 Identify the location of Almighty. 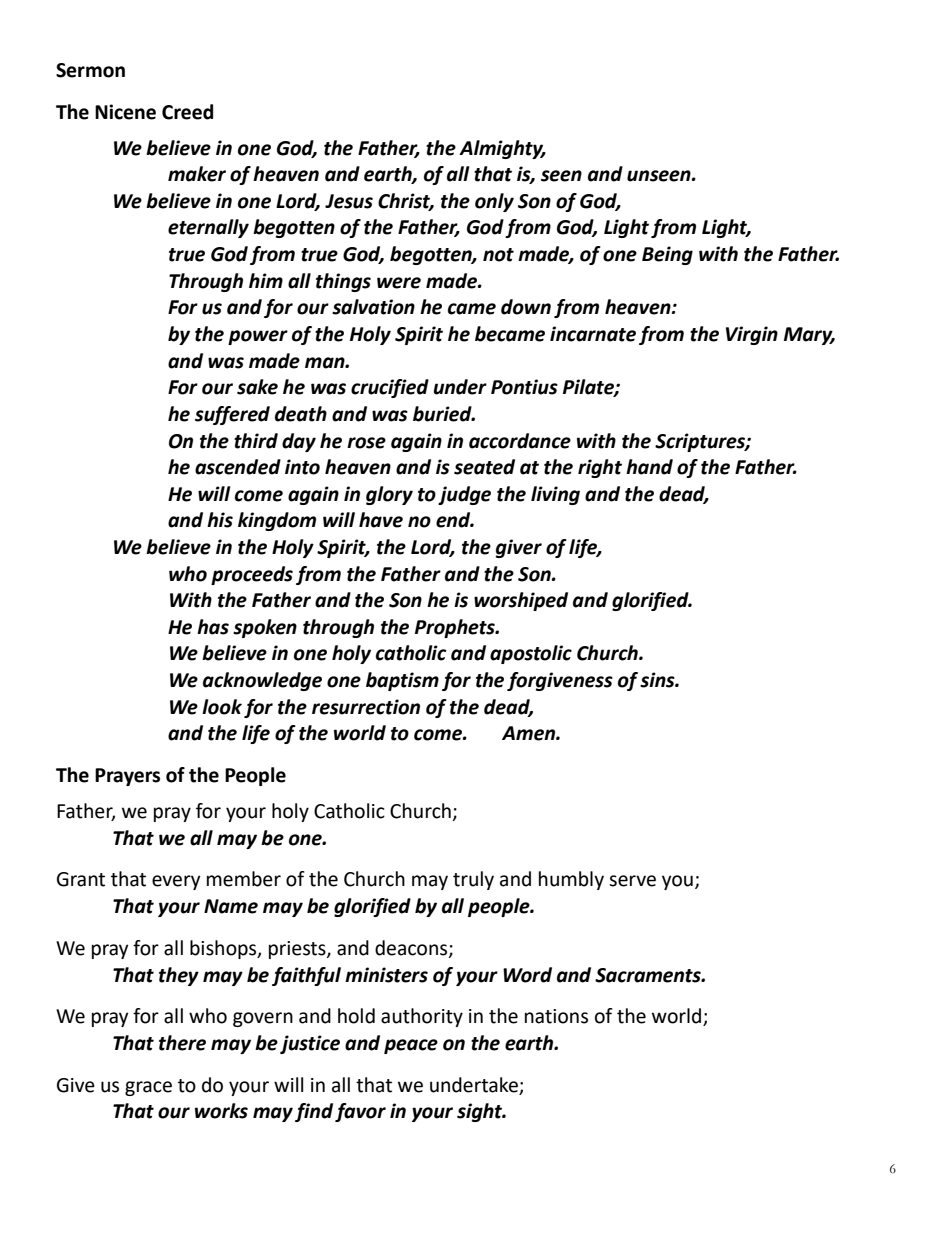
(502, 149).
